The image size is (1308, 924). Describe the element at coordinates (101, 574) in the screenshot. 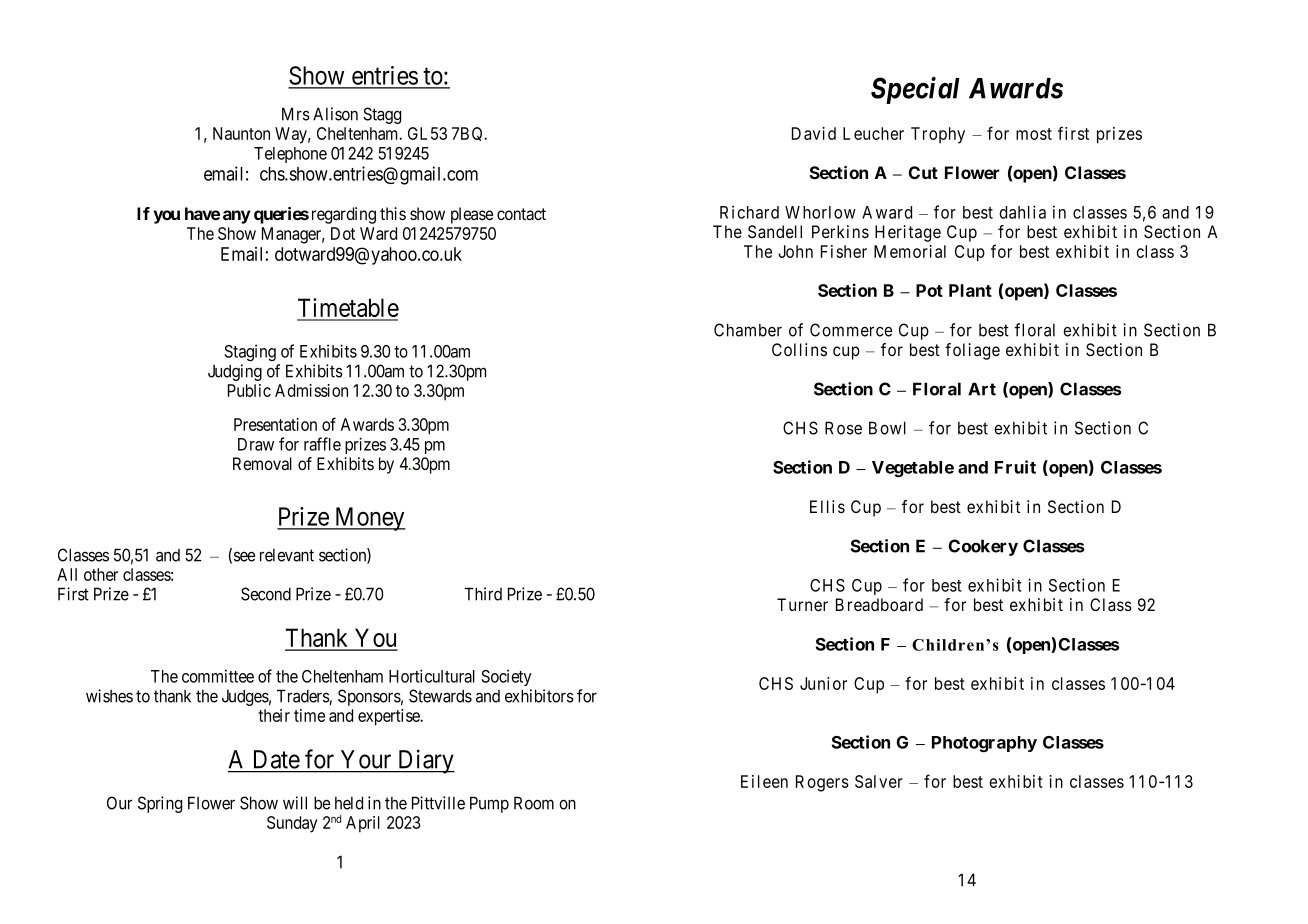

I see `other` at that location.
